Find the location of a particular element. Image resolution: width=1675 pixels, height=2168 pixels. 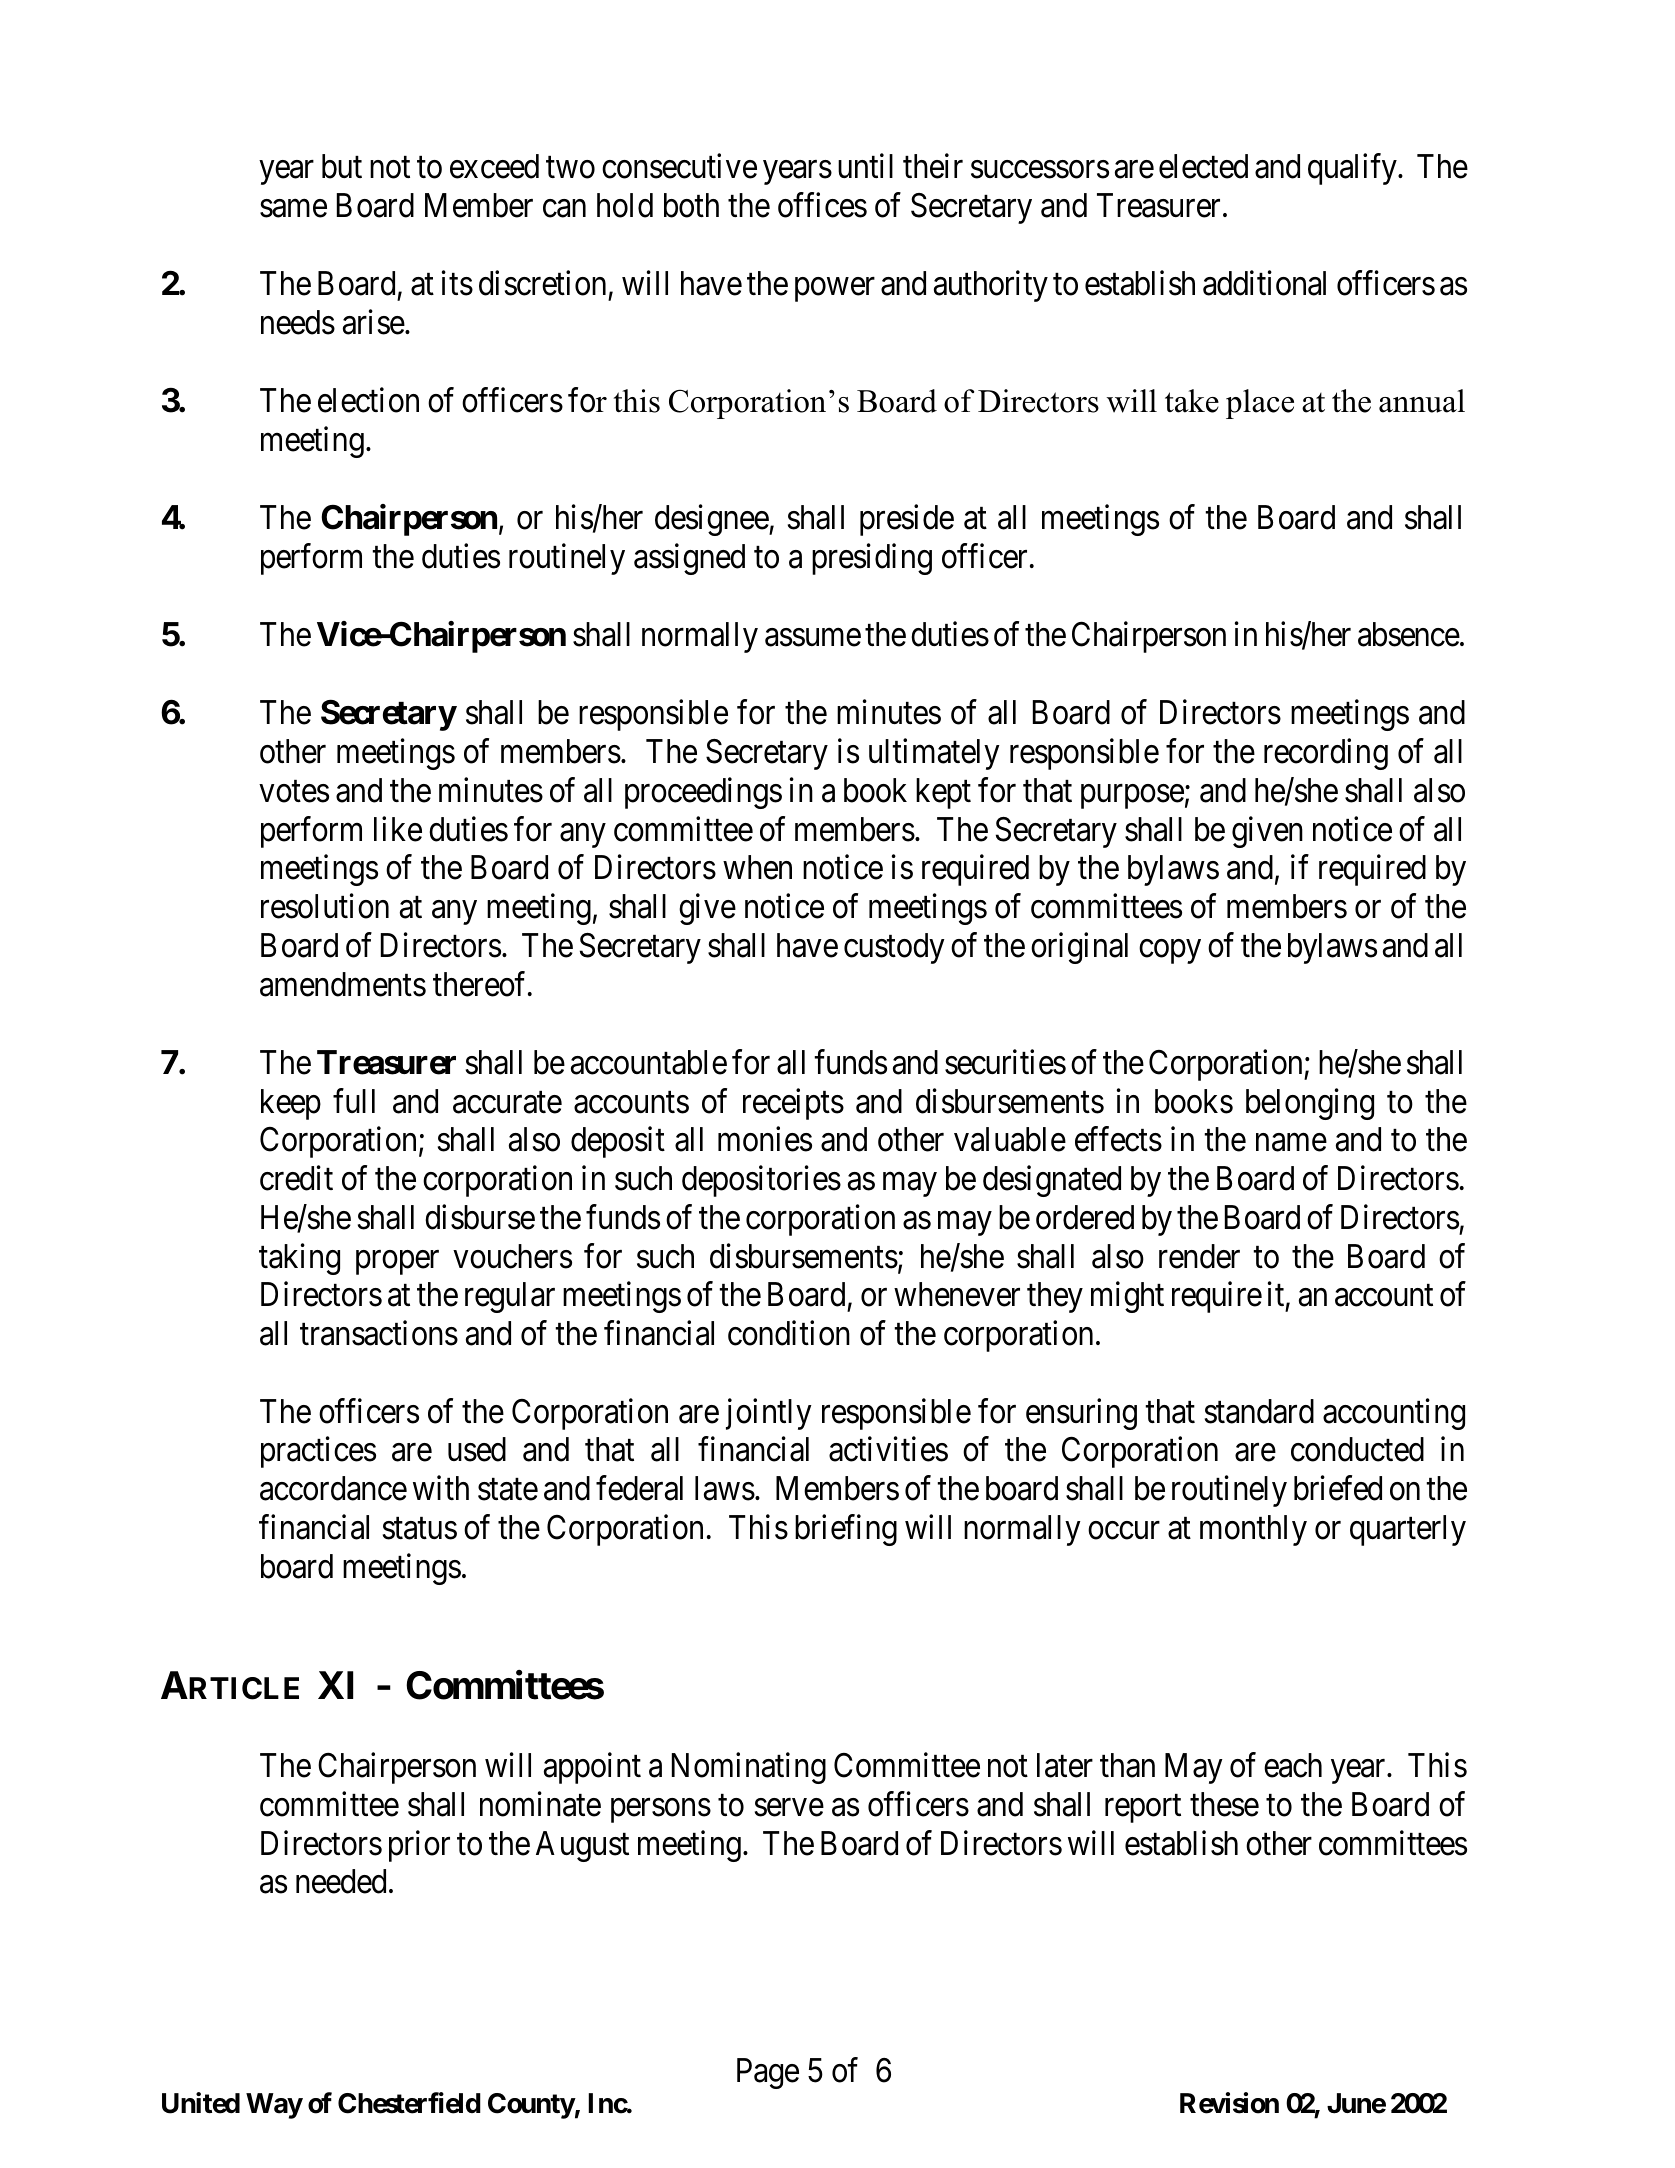

accordance is located at coordinates (333, 1488).
